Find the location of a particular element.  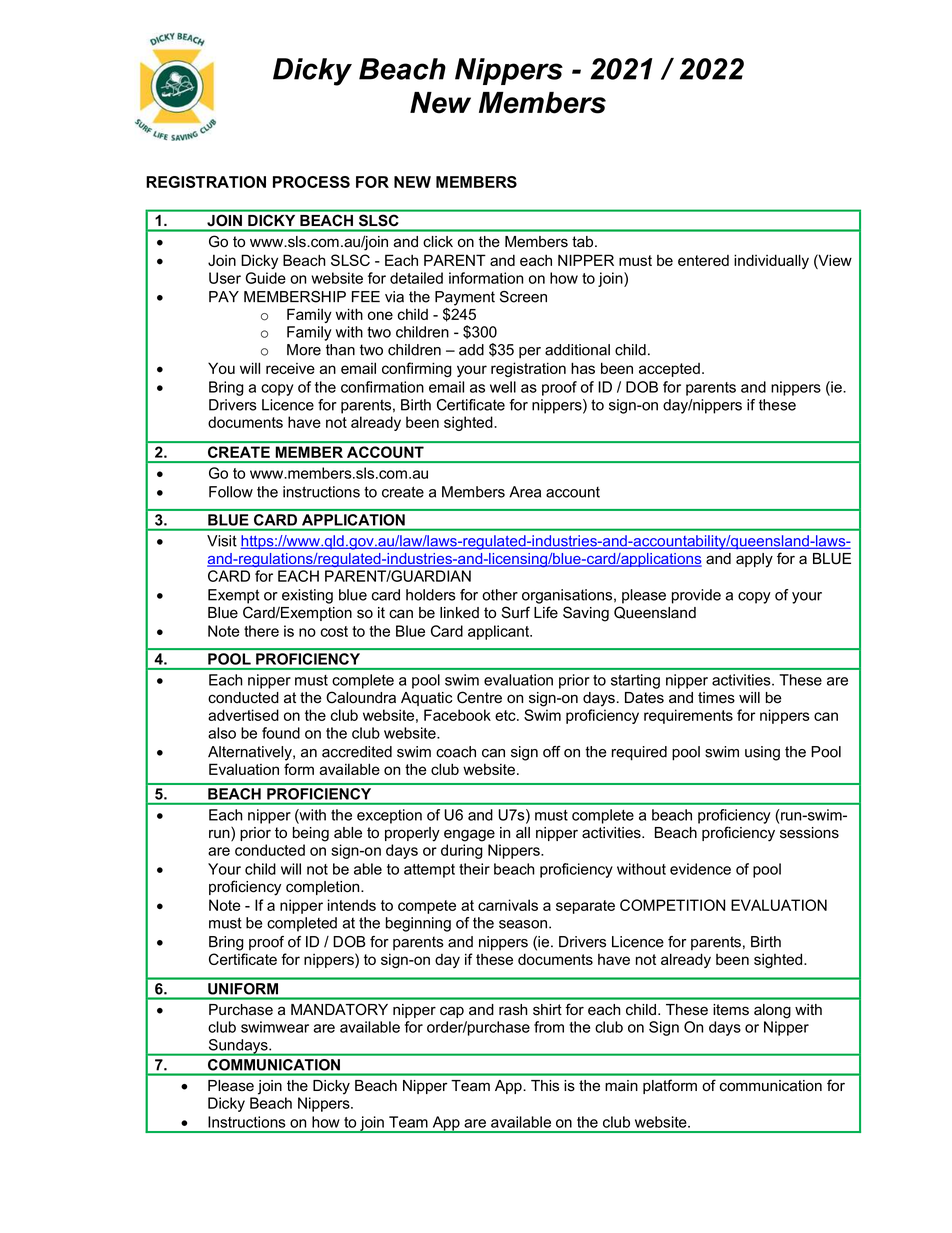

click is located at coordinates (438, 242).
